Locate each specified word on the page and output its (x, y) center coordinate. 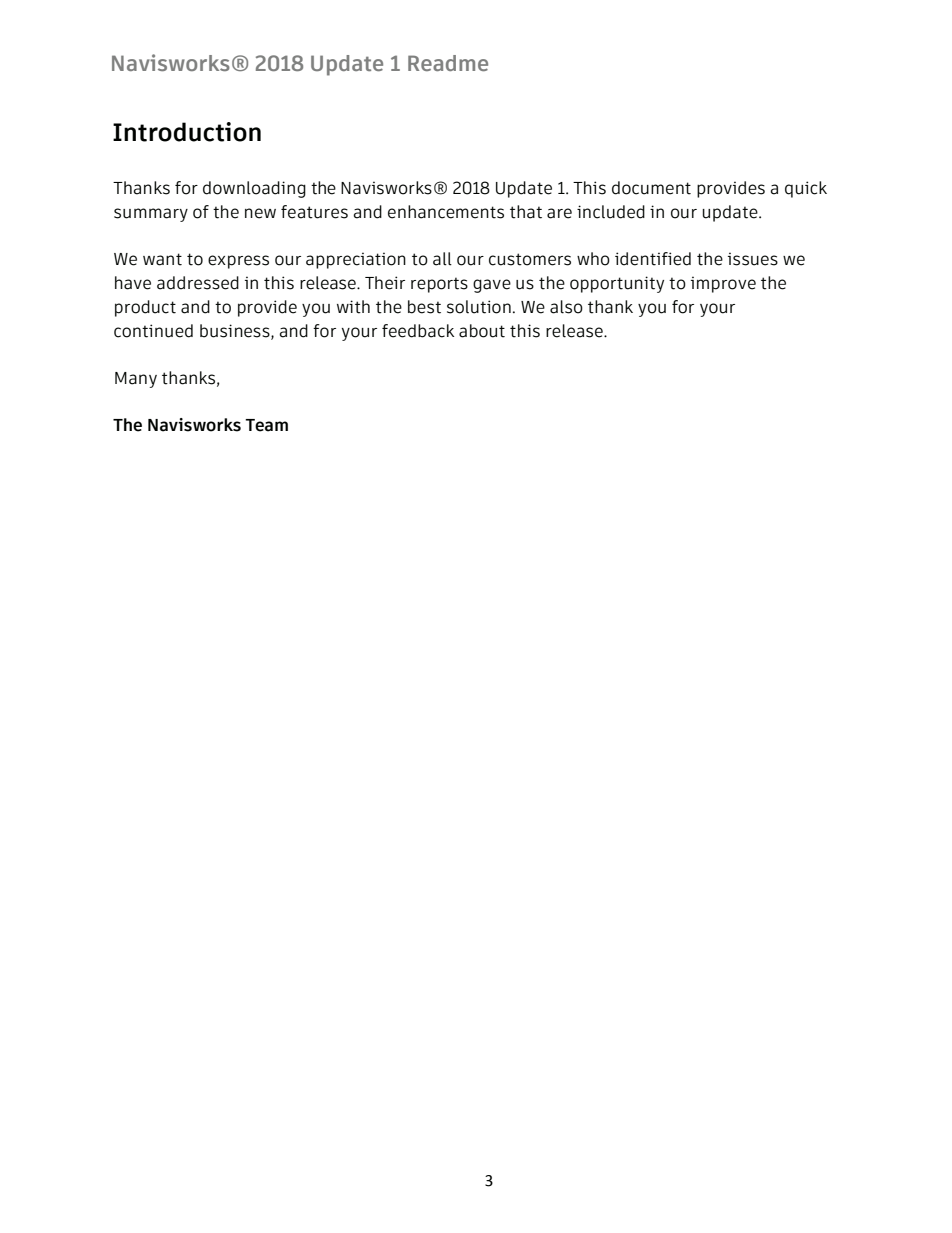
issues (753, 259)
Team (266, 425)
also (566, 307)
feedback (418, 331)
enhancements (446, 212)
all (442, 259)
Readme (448, 63)
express (238, 262)
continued (153, 331)
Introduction (187, 132)
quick (806, 189)
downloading (254, 189)
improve (723, 284)
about (482, 331)
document (651, 188)
